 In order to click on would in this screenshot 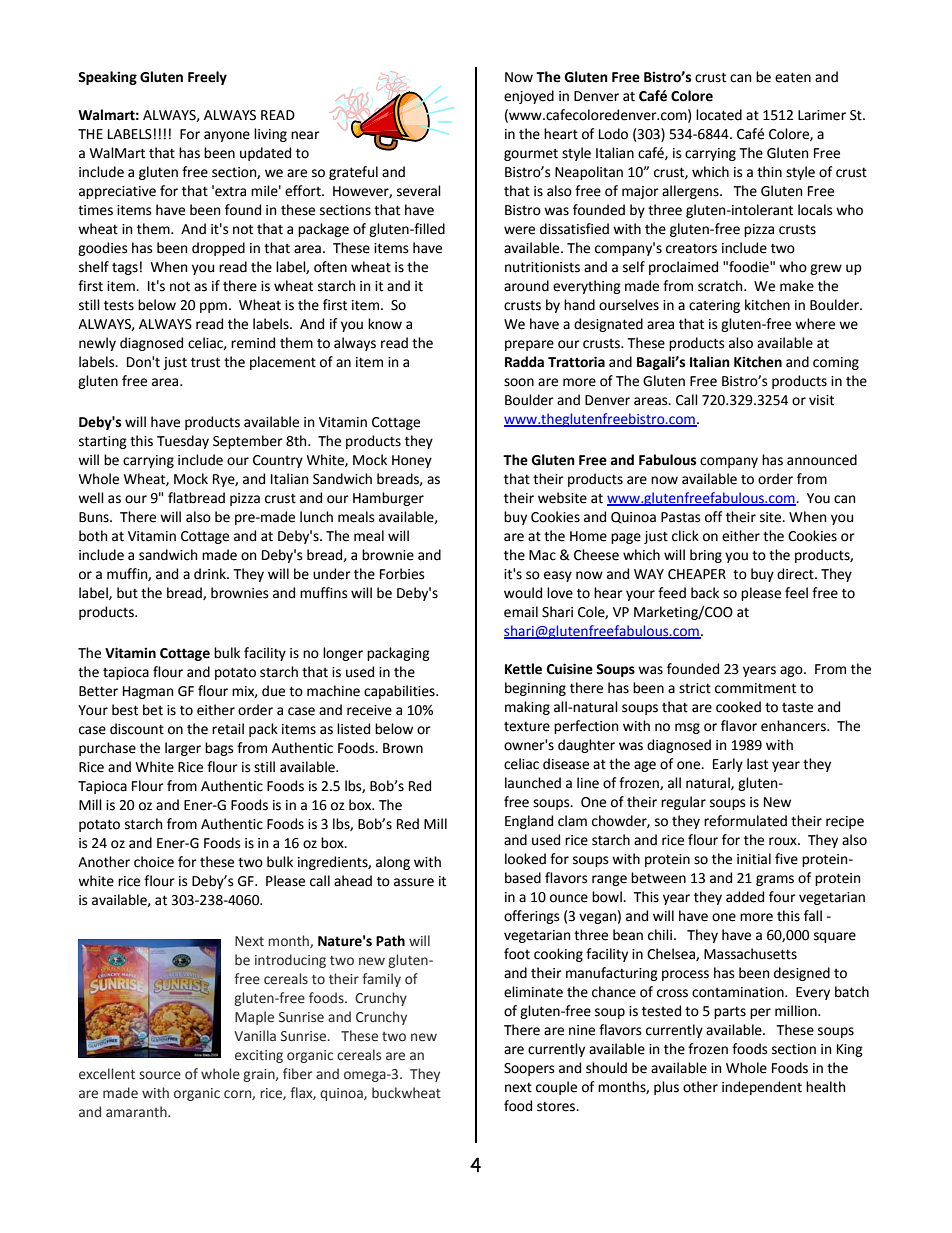, I will do `click(523, 593)`.
